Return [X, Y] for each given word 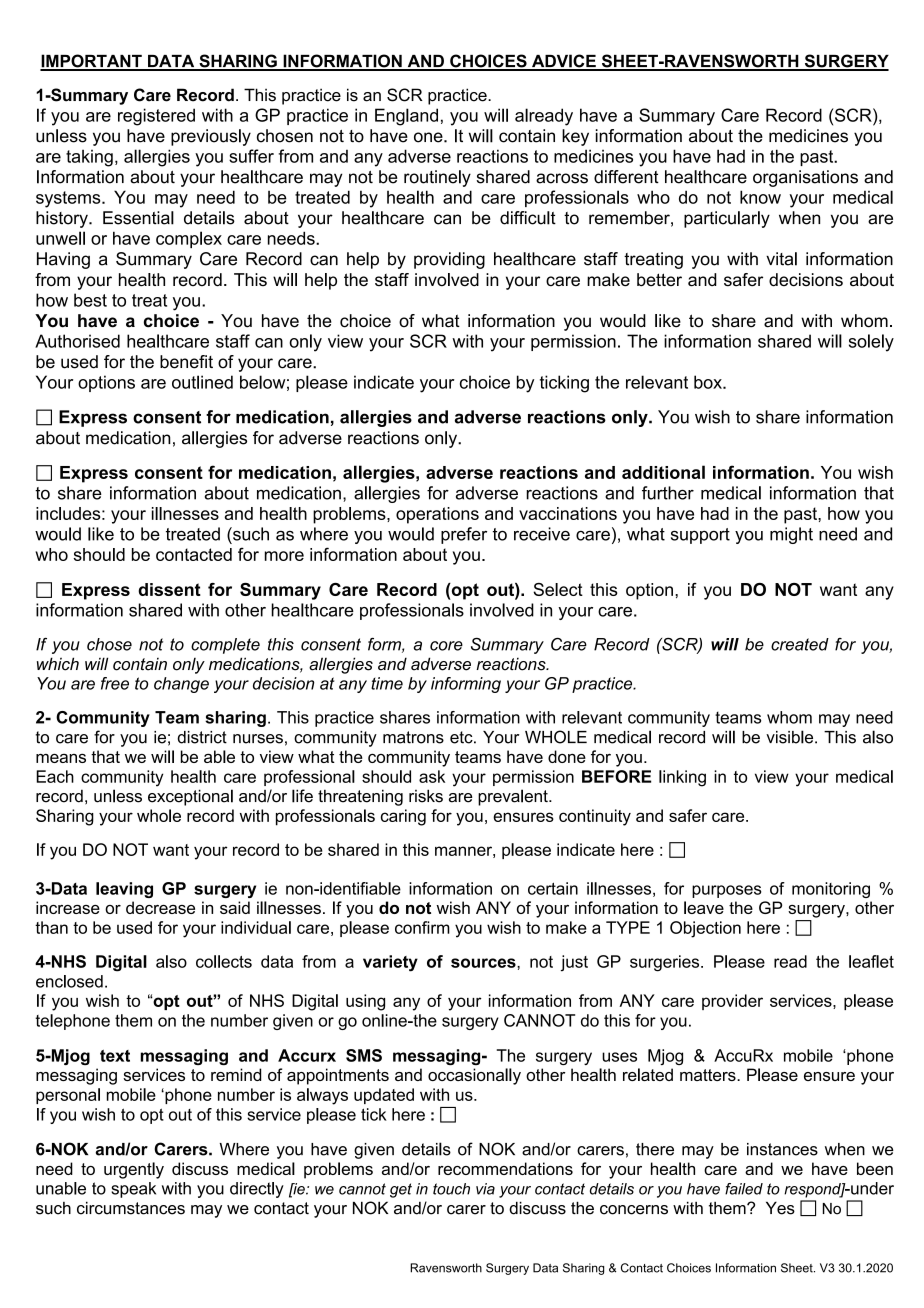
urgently [134, 1170]
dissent [169, 589]
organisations [805, 178]
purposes [727, 891]
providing [449, 260]
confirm [422, 927]
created [800, 644]
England [406, 117]
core [446, 646]
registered [156, 117]
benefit [186, 362]
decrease [160, 907]
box [709, 382]
